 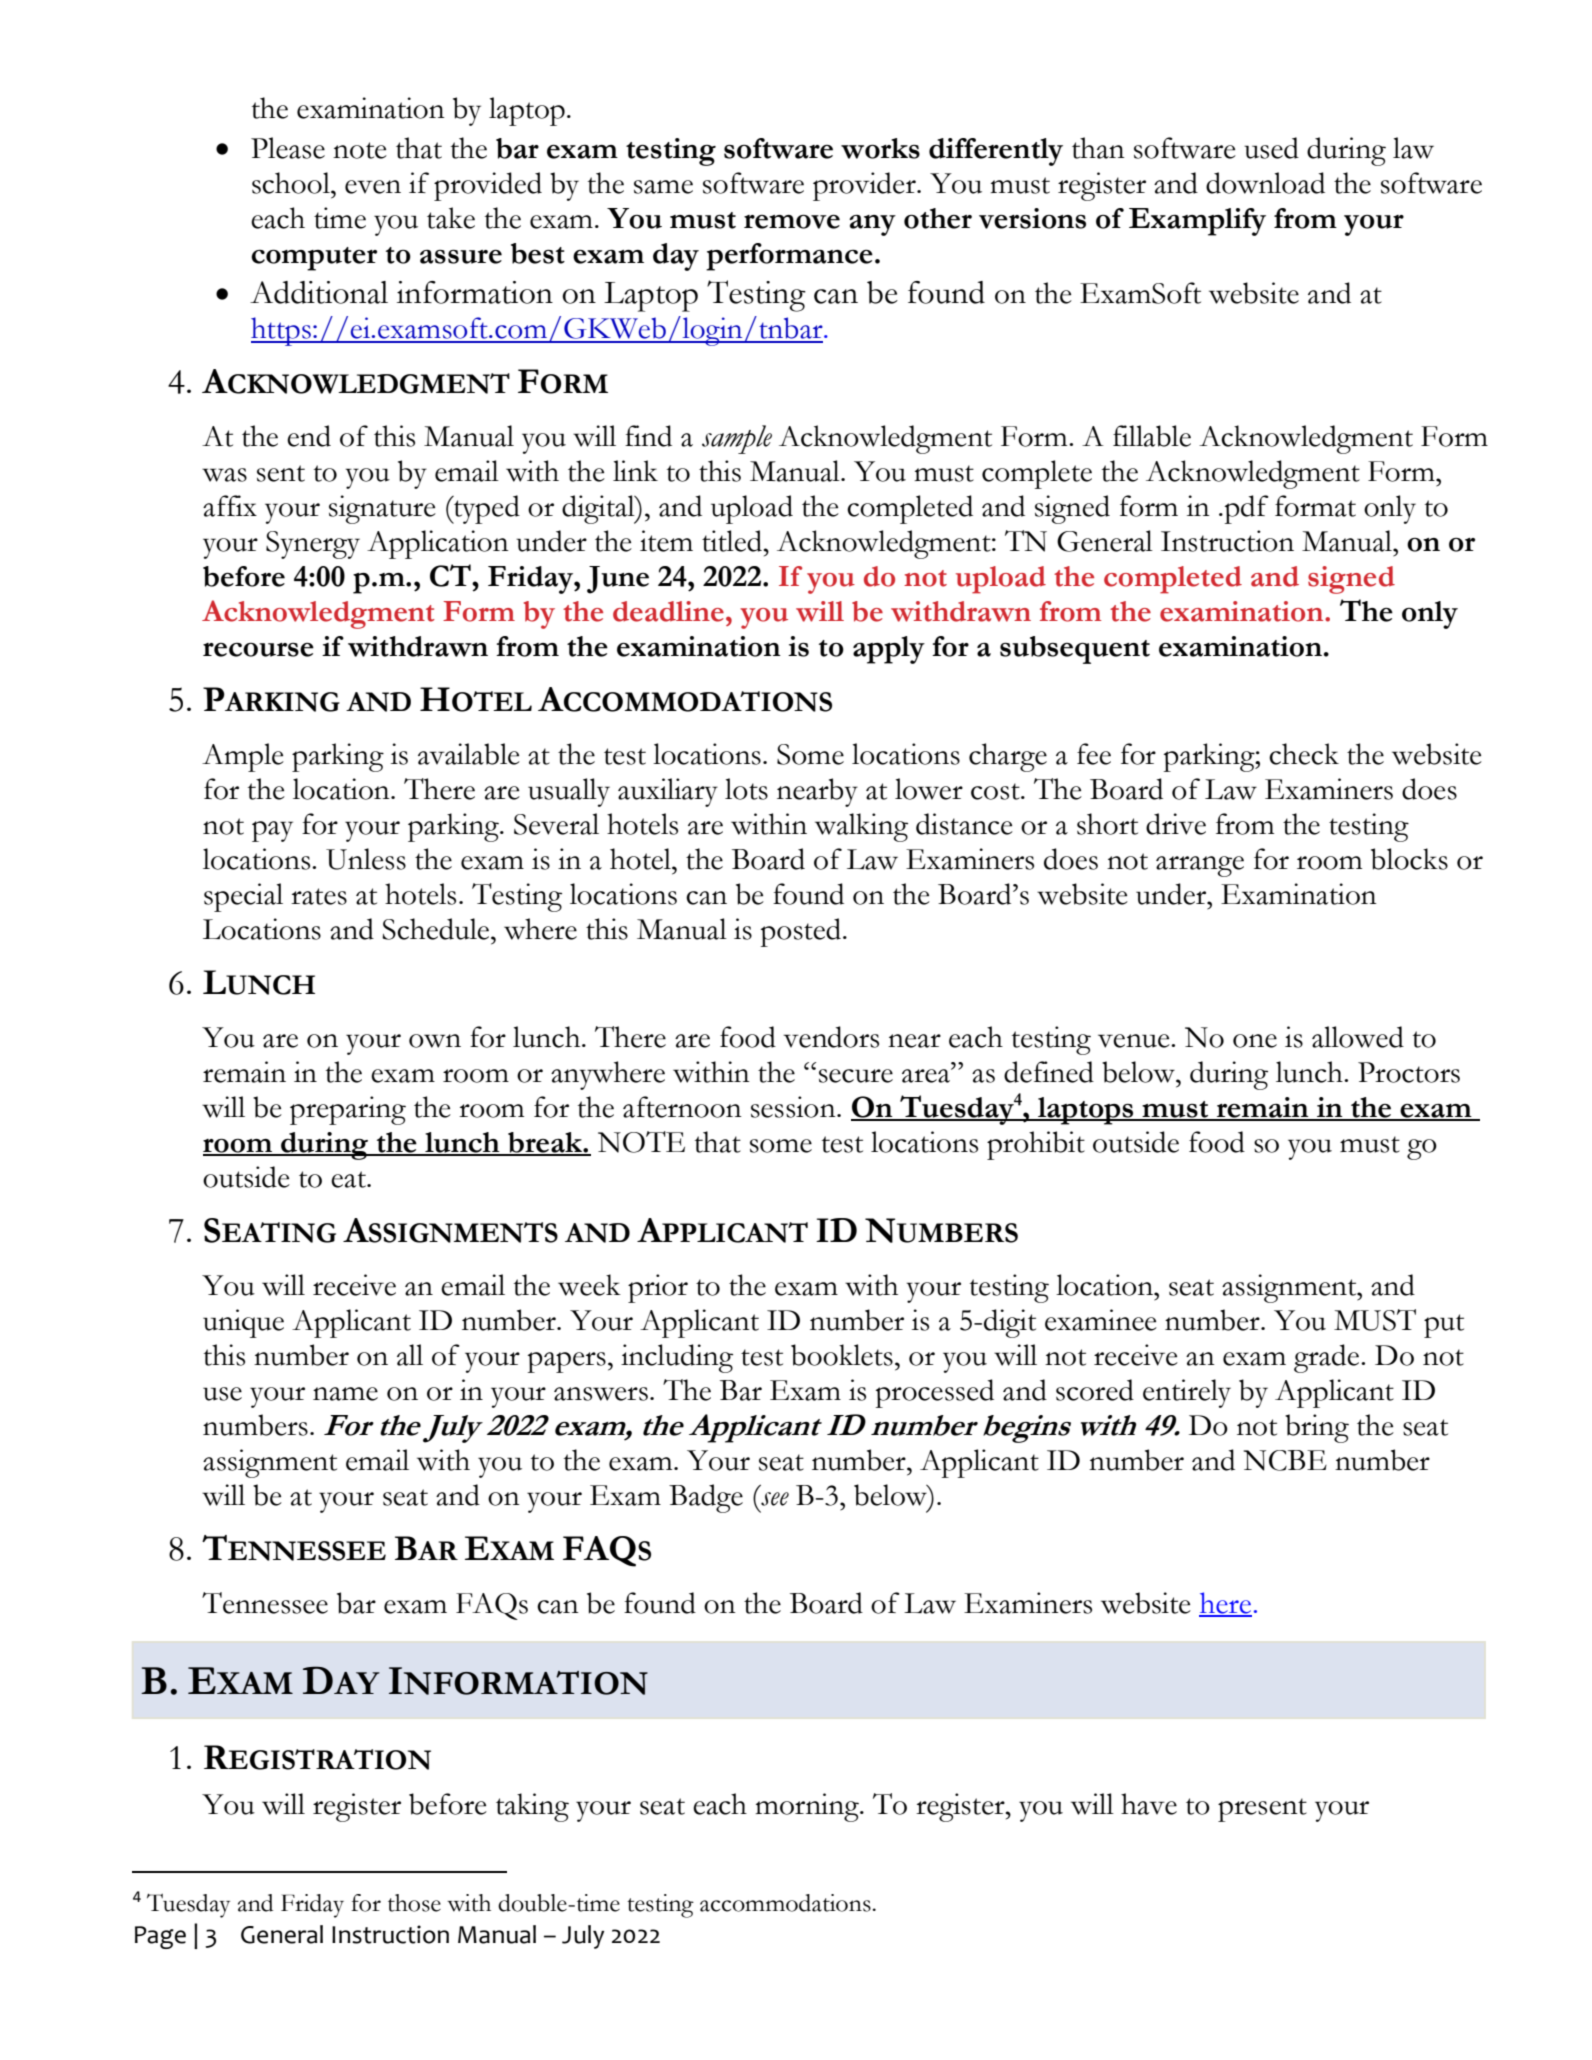 What do you see at coordinates (831, 1037) in the page?
I see `vendors` at bounding box center [831, 1037].
